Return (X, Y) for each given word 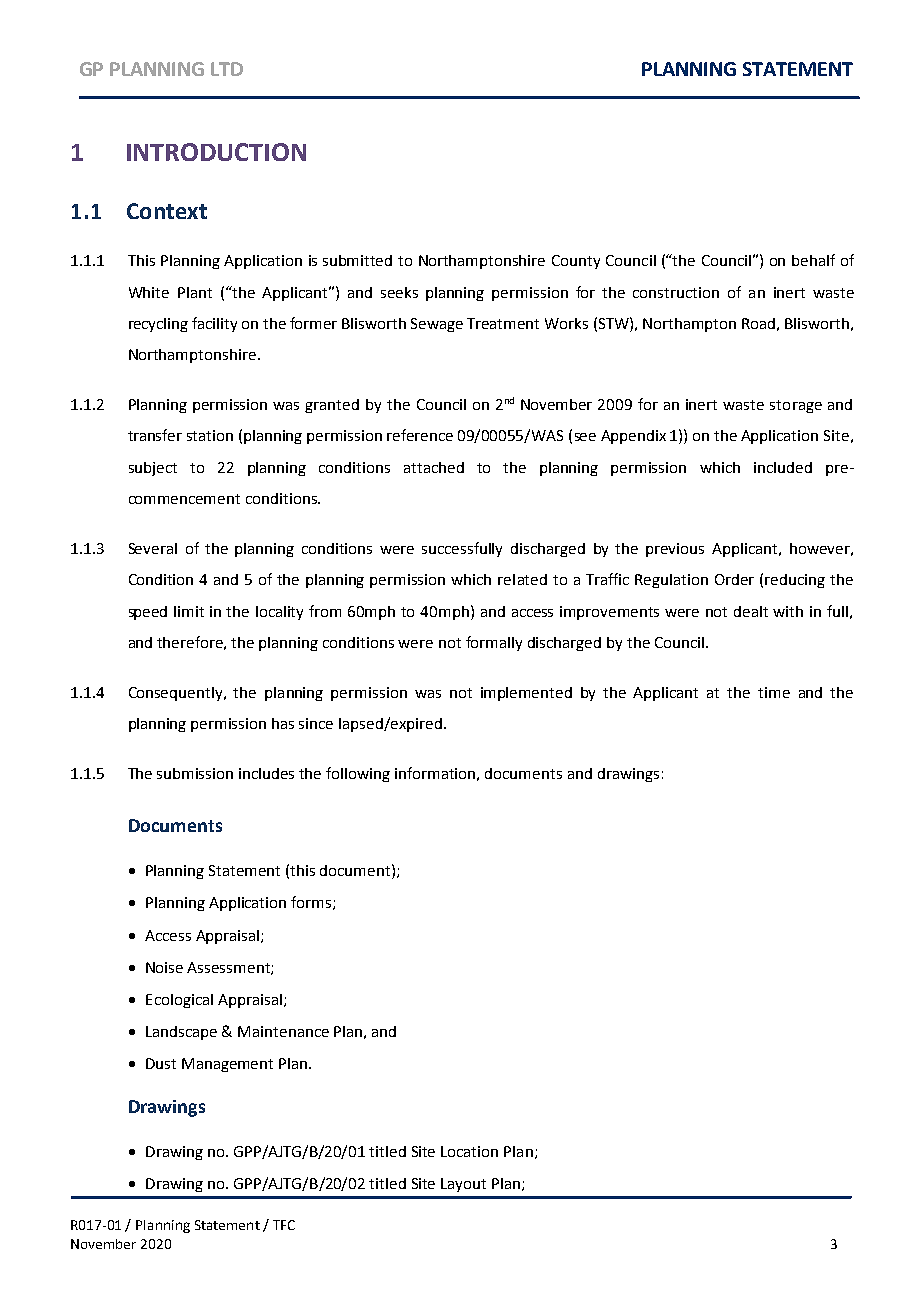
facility (214, 324)
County (576, 262)
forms (312, 903)
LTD (227, 69)
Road (758, 323)
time (774, 692)
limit (189, 611)
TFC (284, 1225)
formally (494, 643)
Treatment (503, 323)
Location (469, 1151)
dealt (751, 611)
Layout (463, 1185)
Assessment (229, 968)
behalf (813, 260)
